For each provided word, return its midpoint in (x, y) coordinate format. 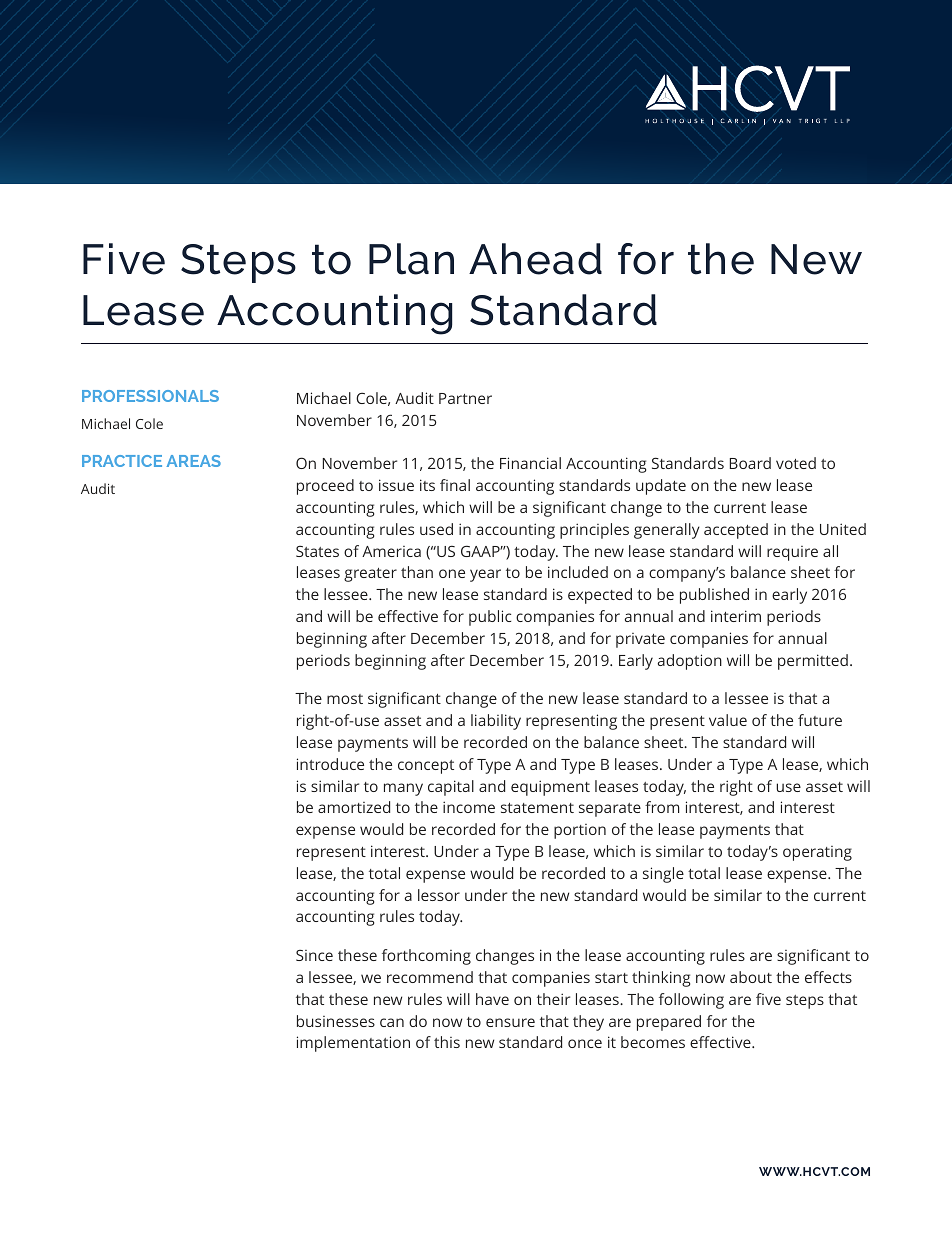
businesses (336, 1021)
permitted (813, 662)
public (490, 618)
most (345, 699)
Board (750, 463)
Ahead (535, 259)
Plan (411, 259)
